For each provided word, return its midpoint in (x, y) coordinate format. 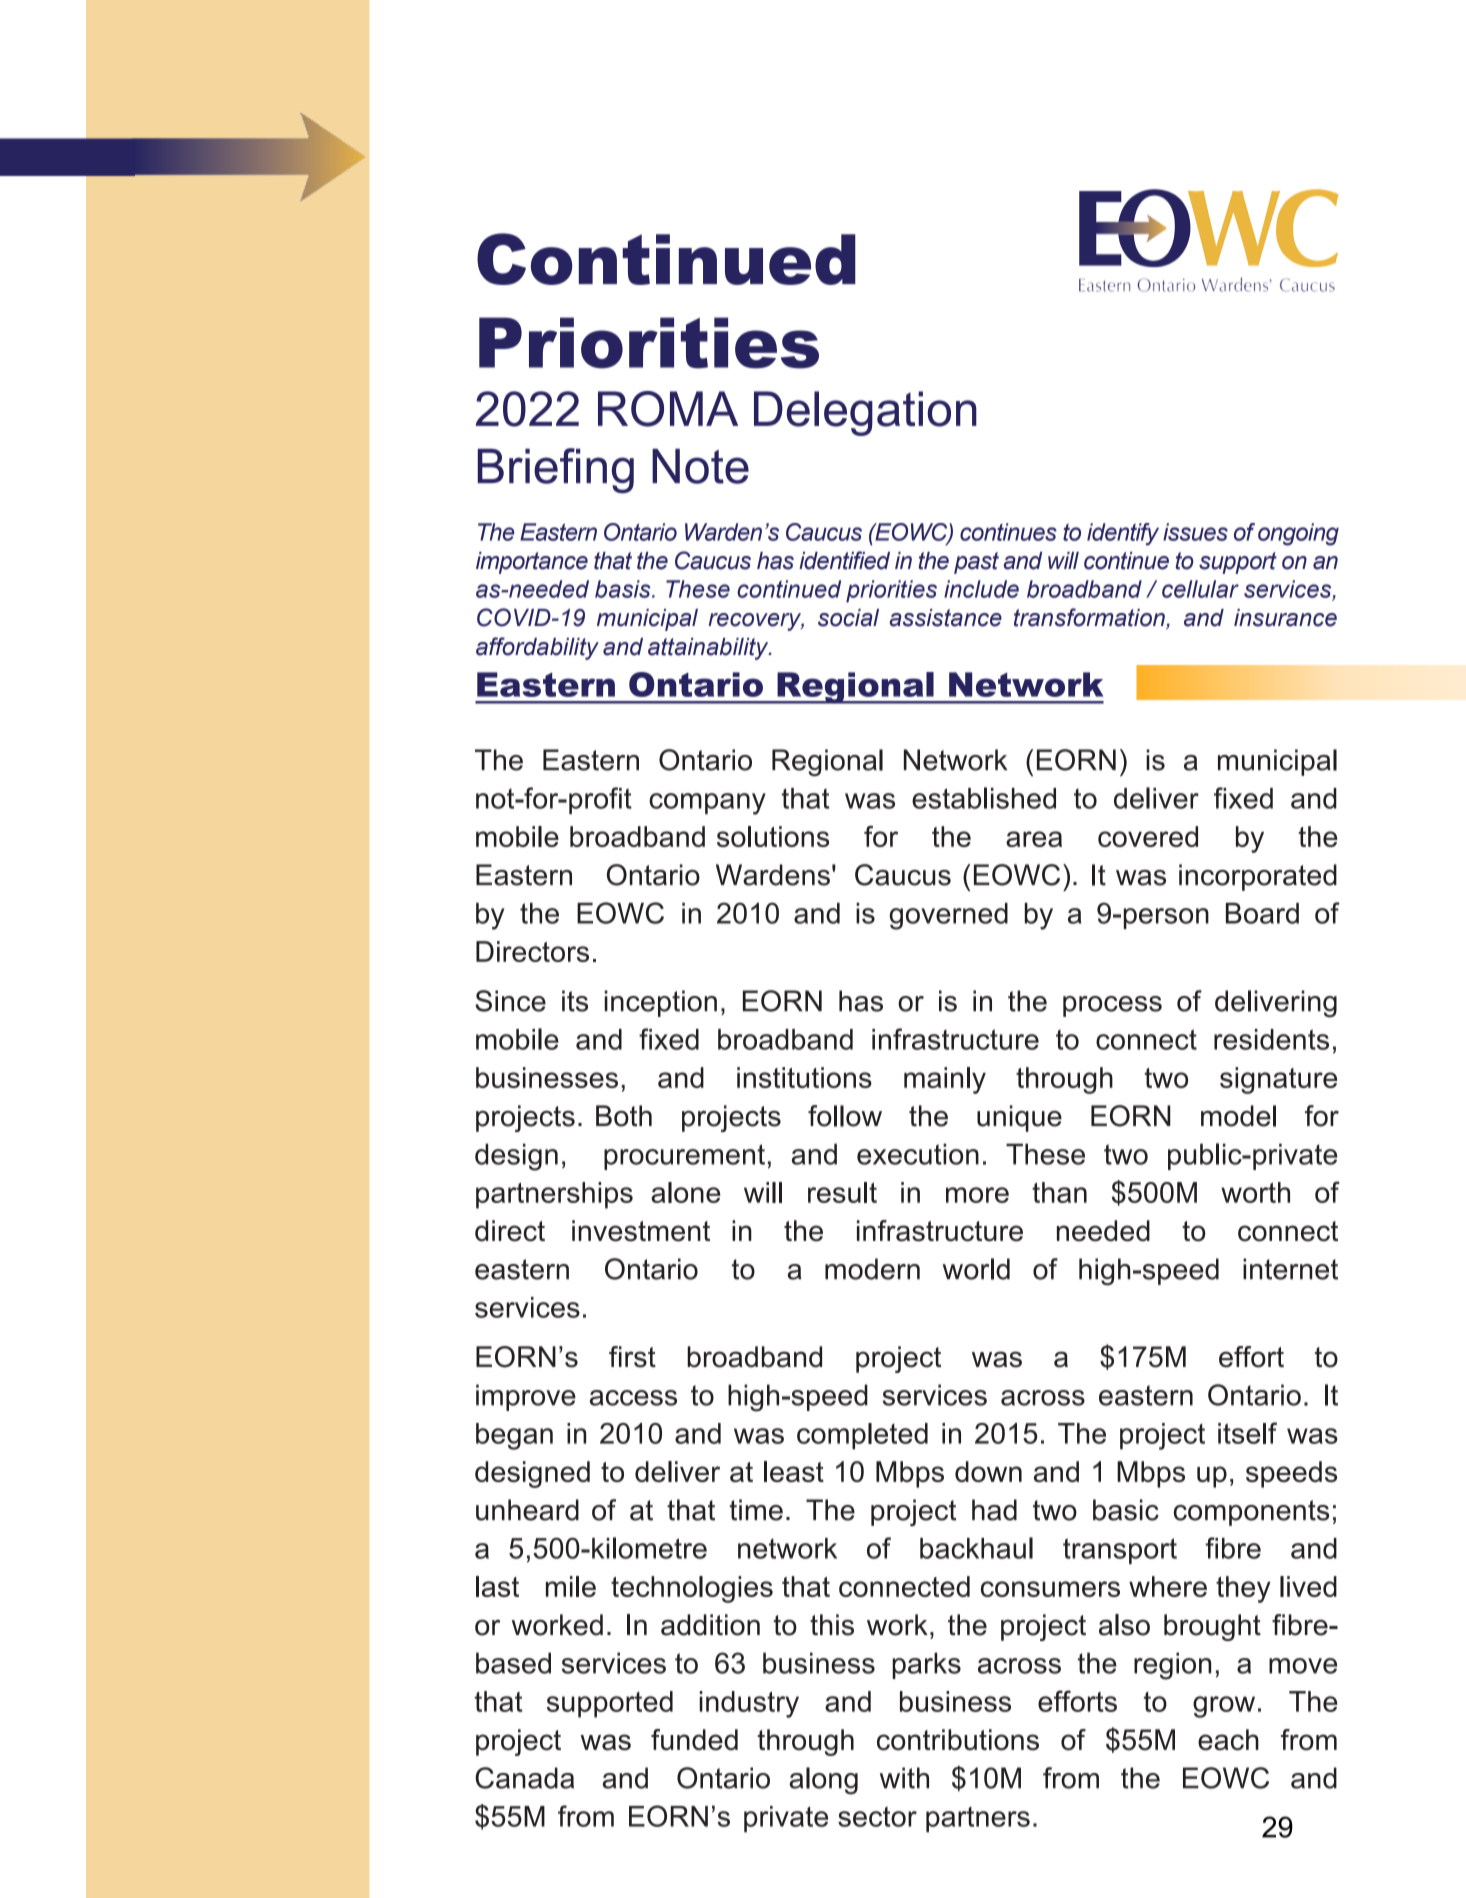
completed (862, 1436)
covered (1148, 836)
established (984, 798)
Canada (524, 1778)
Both (624, 1116)
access (633, 1398)
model (1238, 1116)
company (707, 804)
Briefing (556, 471)
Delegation (865, 413)
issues (1195, 532)
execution (918, 1154)
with (904, 1778)
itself (1247, 1433)
